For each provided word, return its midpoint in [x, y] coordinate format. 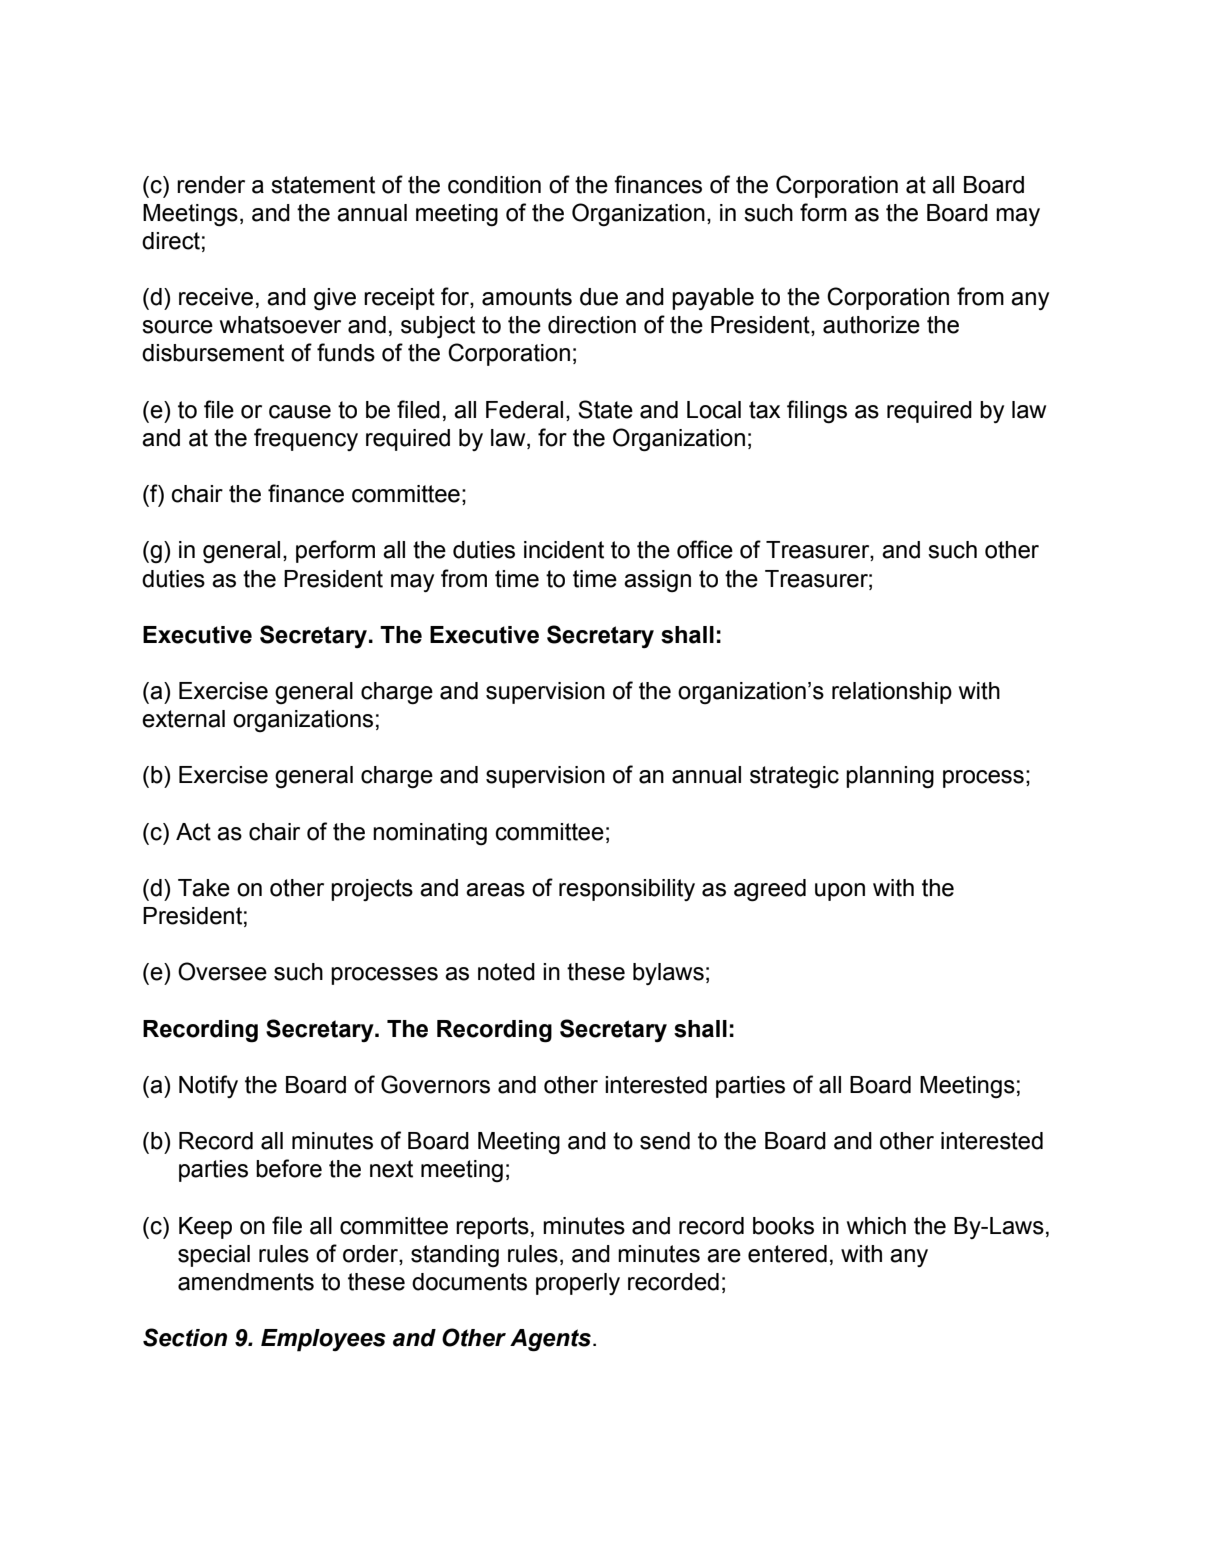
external [183, 719]
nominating [430, 834]
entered [787, 1254]
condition [494, 185]
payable [713, 299]
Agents [550, 1340]
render [211, 185]
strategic [794, 777]
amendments [246, 1282]
